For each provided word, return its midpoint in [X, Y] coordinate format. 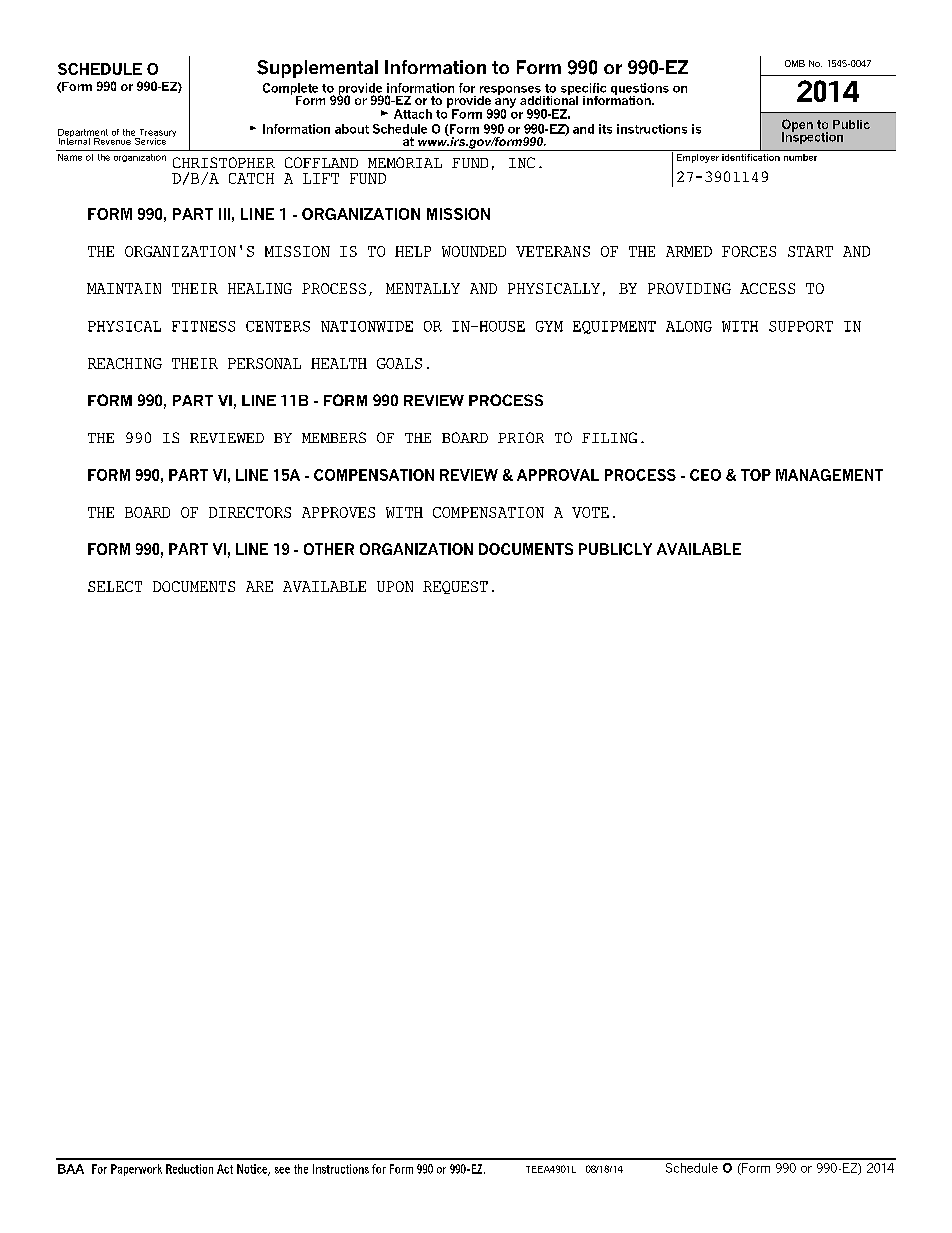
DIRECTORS [250, 512]
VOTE [590, 512]
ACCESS [767, 288]
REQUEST [455, 587]
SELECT [115, 586]
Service [150, 140]
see [282, 1170]
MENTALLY [423, 288]
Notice [253, 1170]
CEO [705, 475]
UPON [395, 586]
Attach [413, 114]
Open [797, 126]
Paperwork [136, 1170]
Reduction [189, 1169]
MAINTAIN [124, 288]
